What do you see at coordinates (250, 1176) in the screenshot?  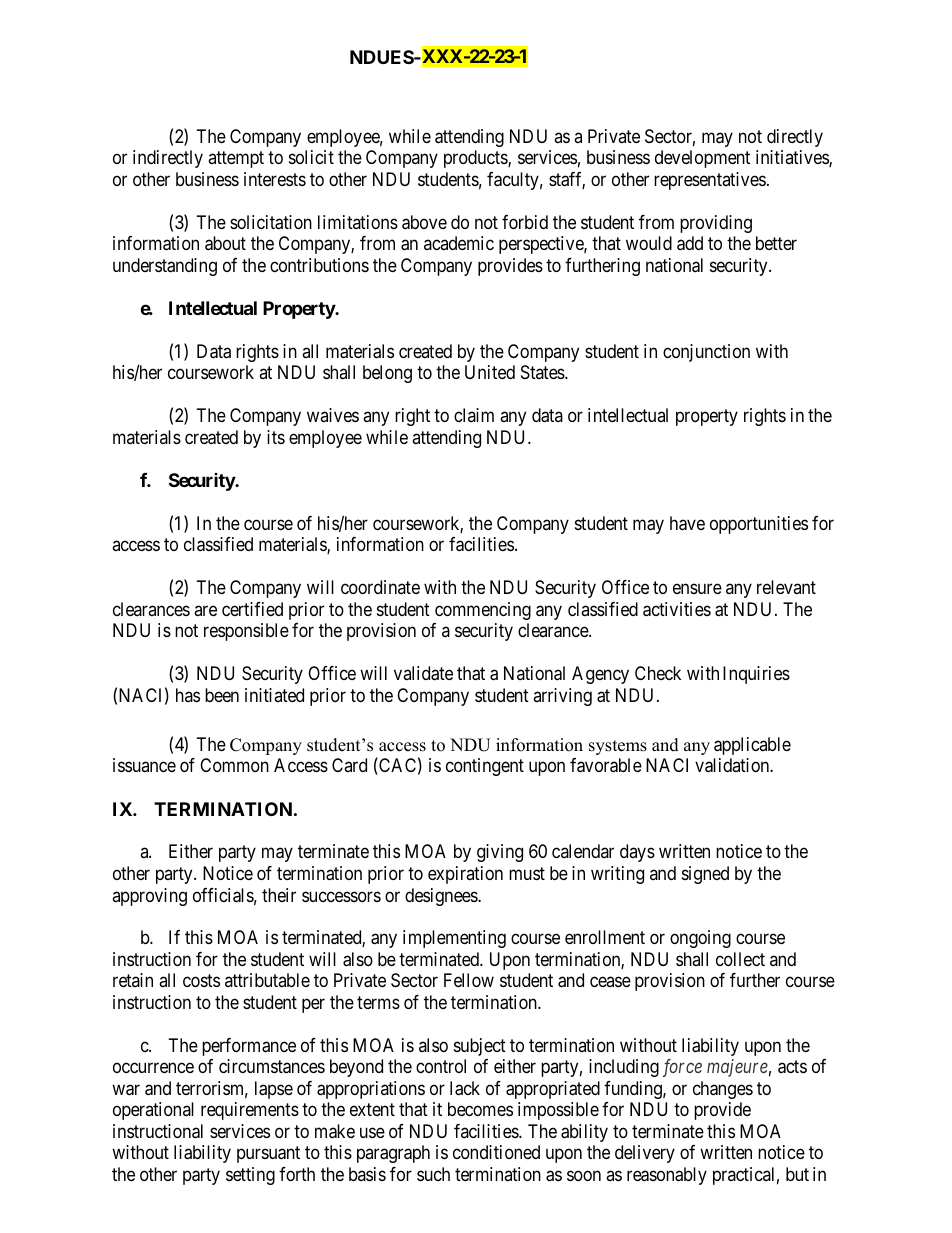 I see `setting` at bounding box center [250, 1176].
